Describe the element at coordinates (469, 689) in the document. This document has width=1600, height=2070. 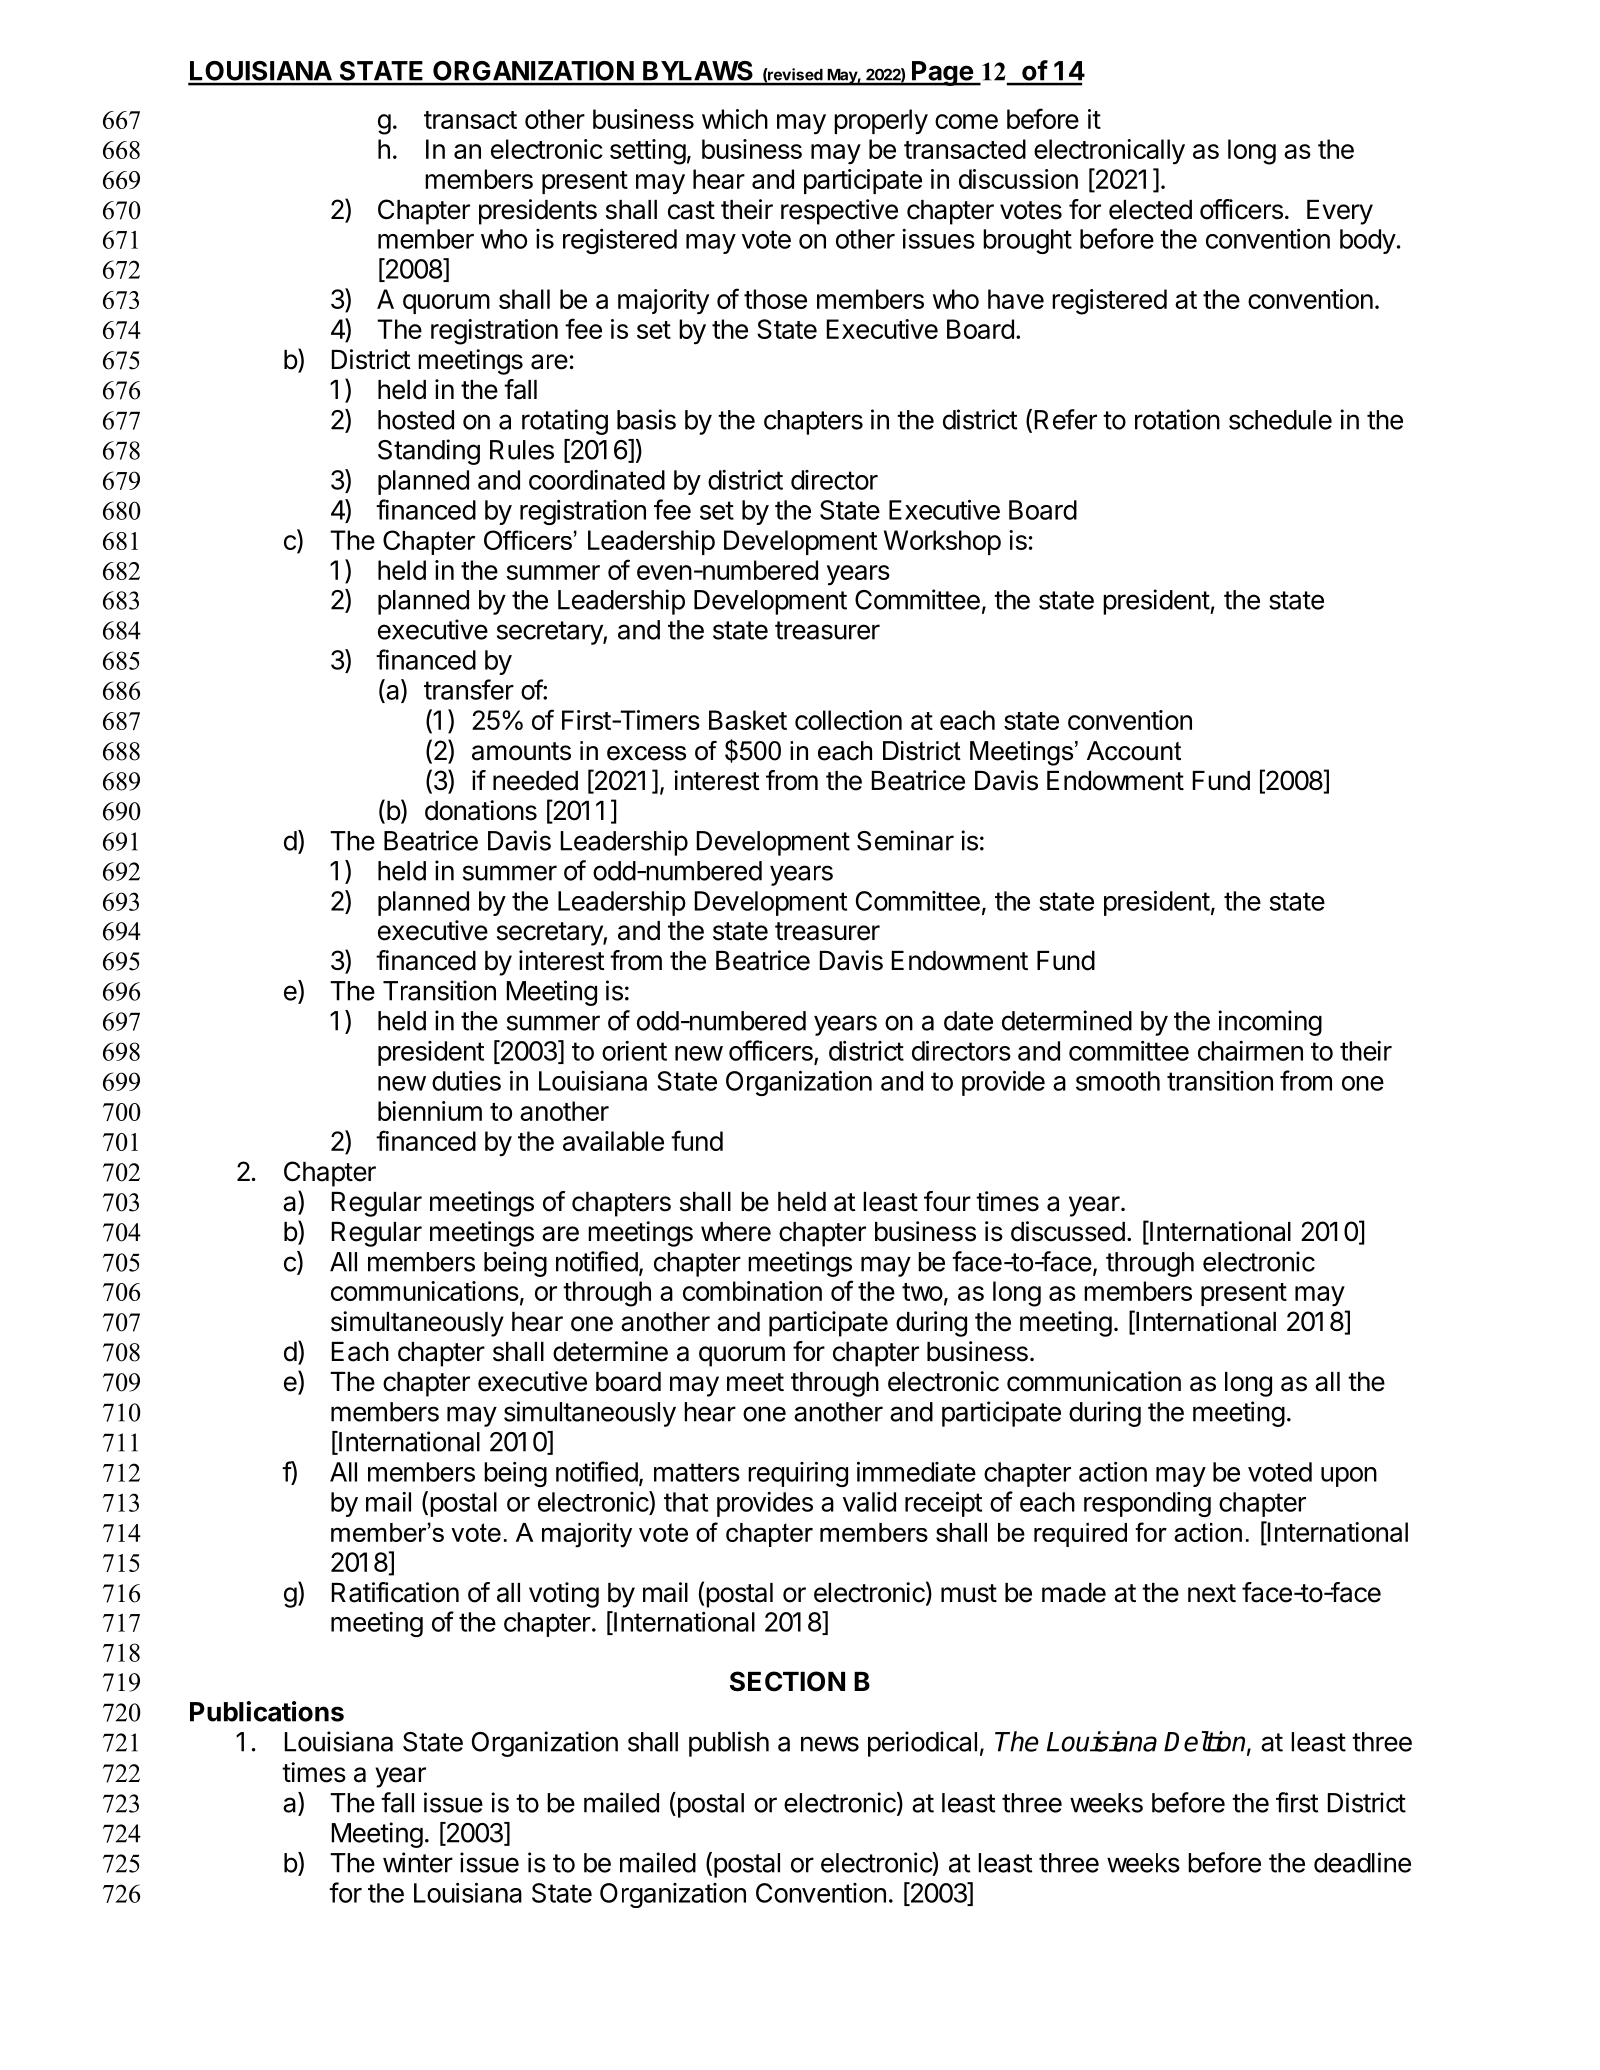
I see `transfer` at that location.
